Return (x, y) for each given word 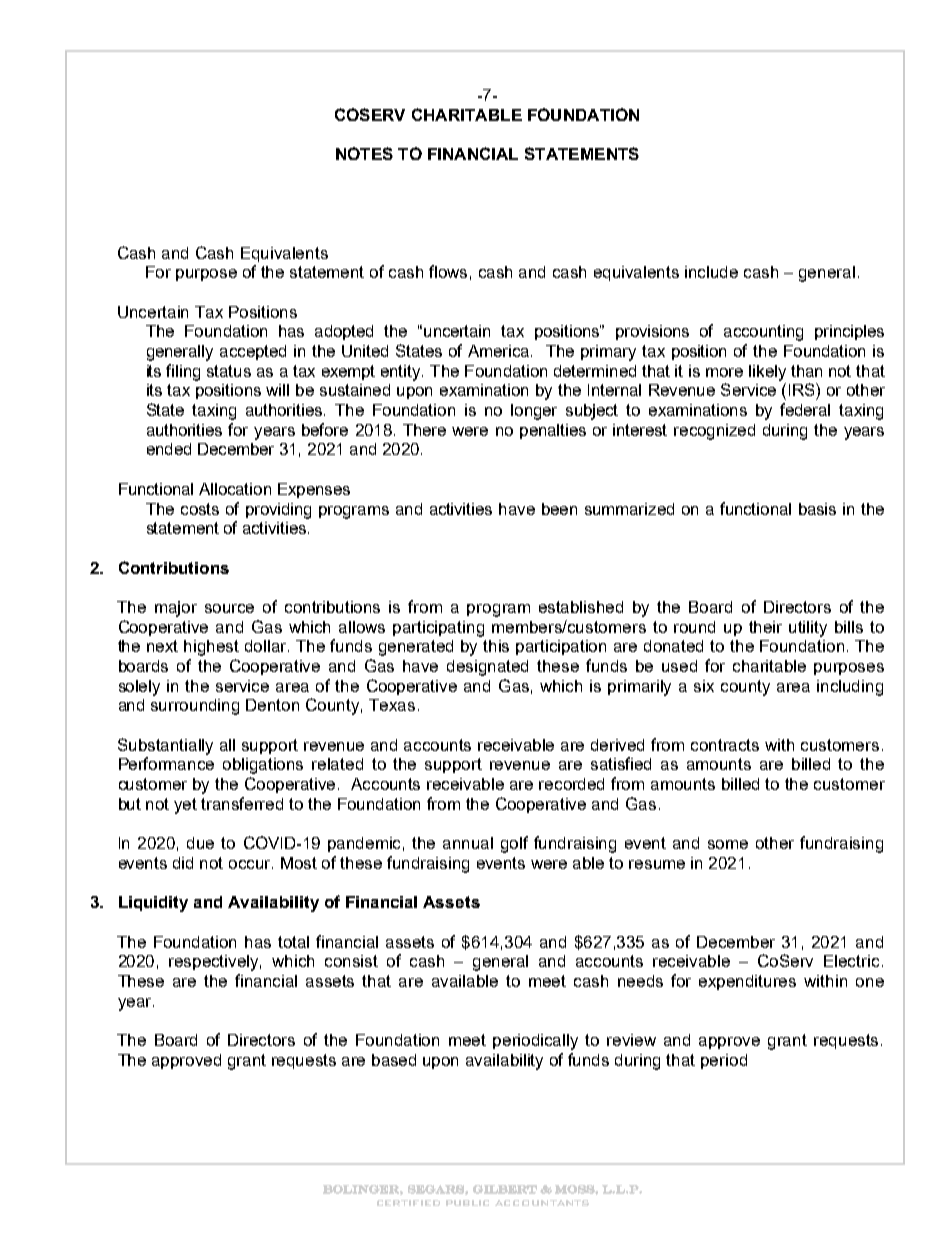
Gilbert (505, 1189)
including (850, 688)
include (711, 272)
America (500, 351)
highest (211, 648)
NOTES (364, 153)
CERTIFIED (408, 1203)
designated (487, 668)
